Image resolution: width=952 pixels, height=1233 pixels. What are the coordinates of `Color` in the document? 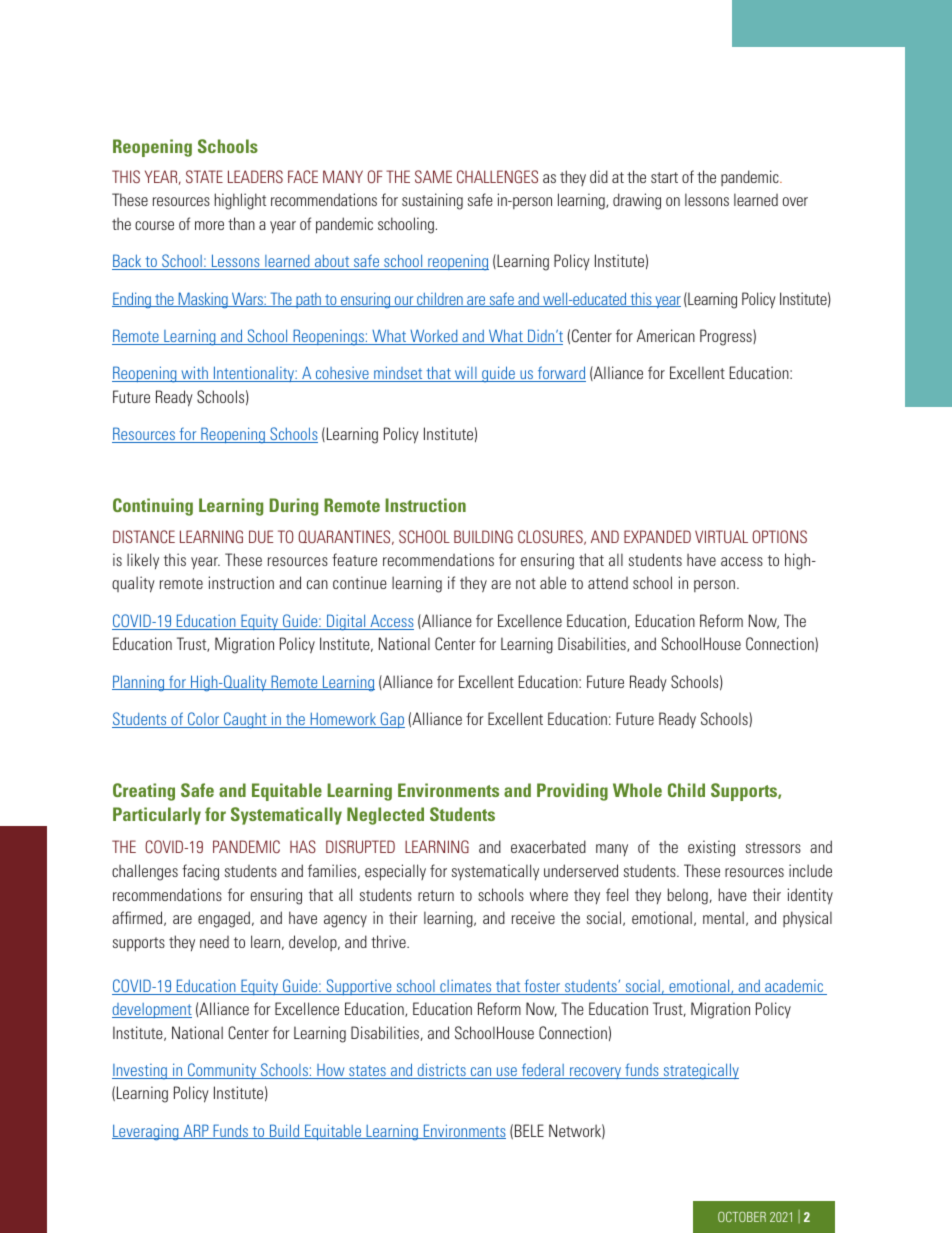 It's located at (204, 720).
